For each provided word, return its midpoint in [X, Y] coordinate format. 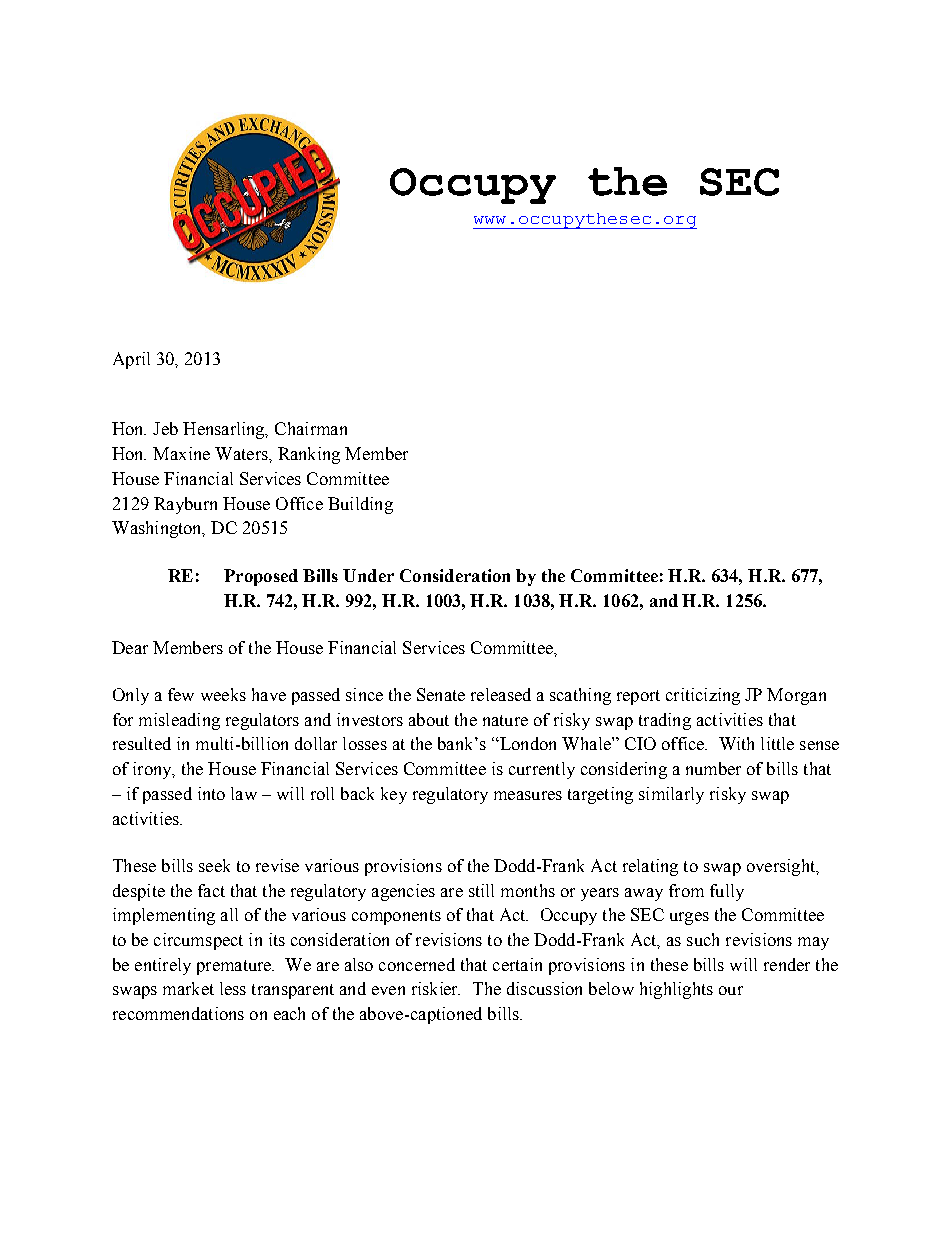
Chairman [311, 428]
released [501, 694]
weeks [223, 694]
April [131, 360]
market [188, 988]
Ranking [309, 455]
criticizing [703, 696]
